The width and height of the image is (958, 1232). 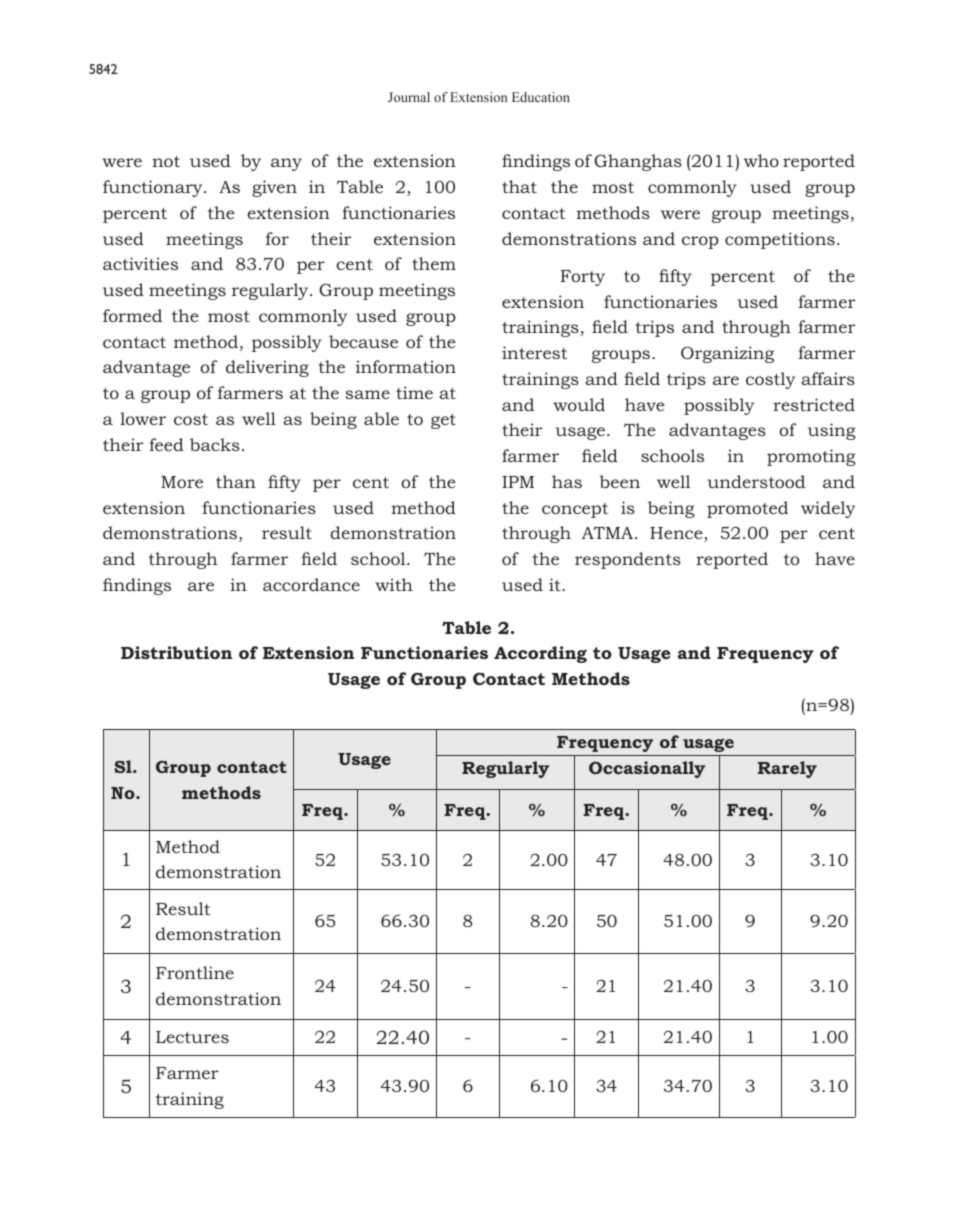 What do you see at coordinates (787, 769) in the image?
I see `Rarely` at bounding box center [787, 769].
